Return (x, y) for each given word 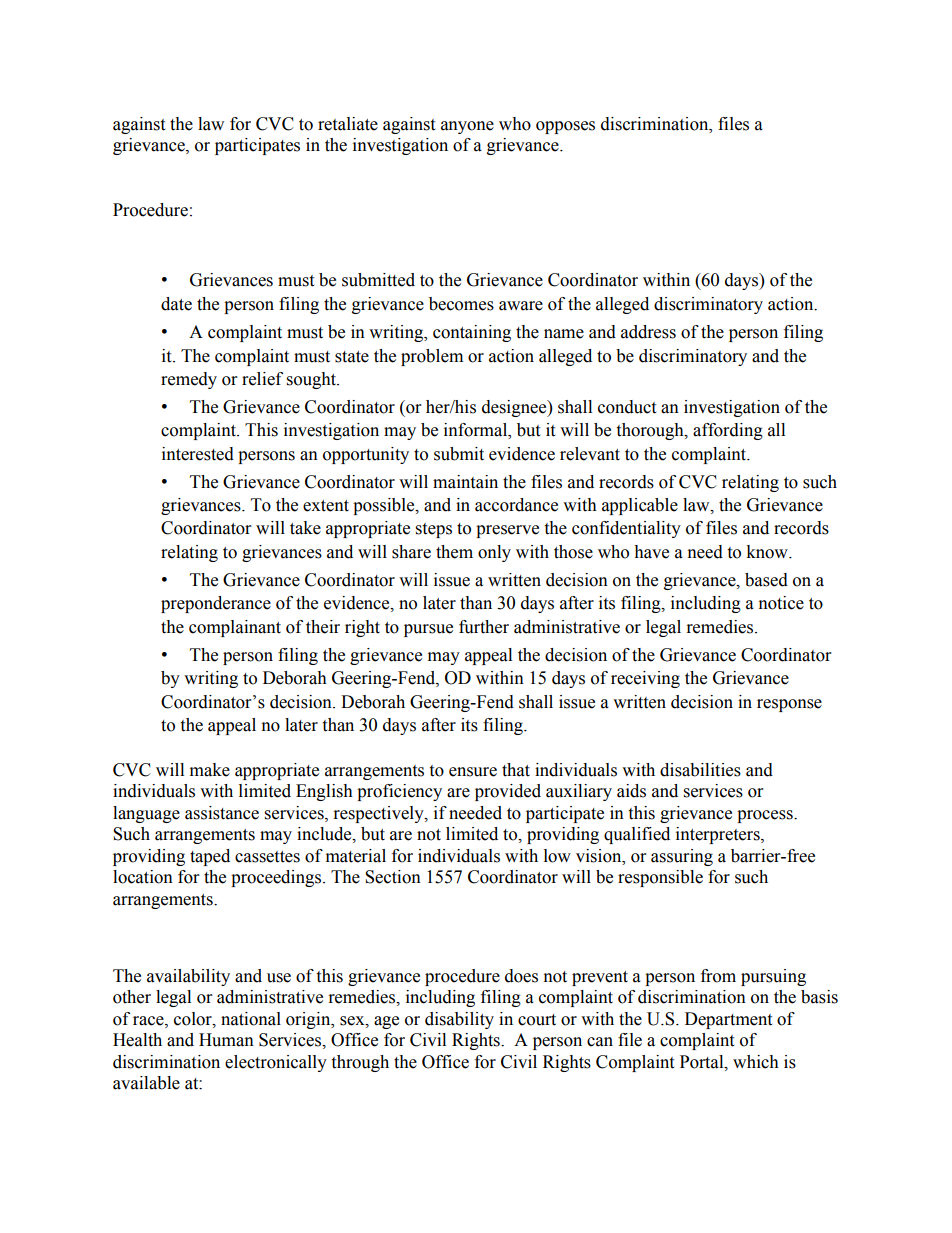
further (484, 627)
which (756, 1062)
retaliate (348, 124)
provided (508, 792)
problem (432, 357)
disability (459, 1020)
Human (226, 1040)
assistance (222, 813)
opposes (565, 127)
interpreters (719, 835)
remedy (189, 380)
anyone (467, 127)
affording (728, 431)
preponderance (216, 604)
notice (781, 603)
